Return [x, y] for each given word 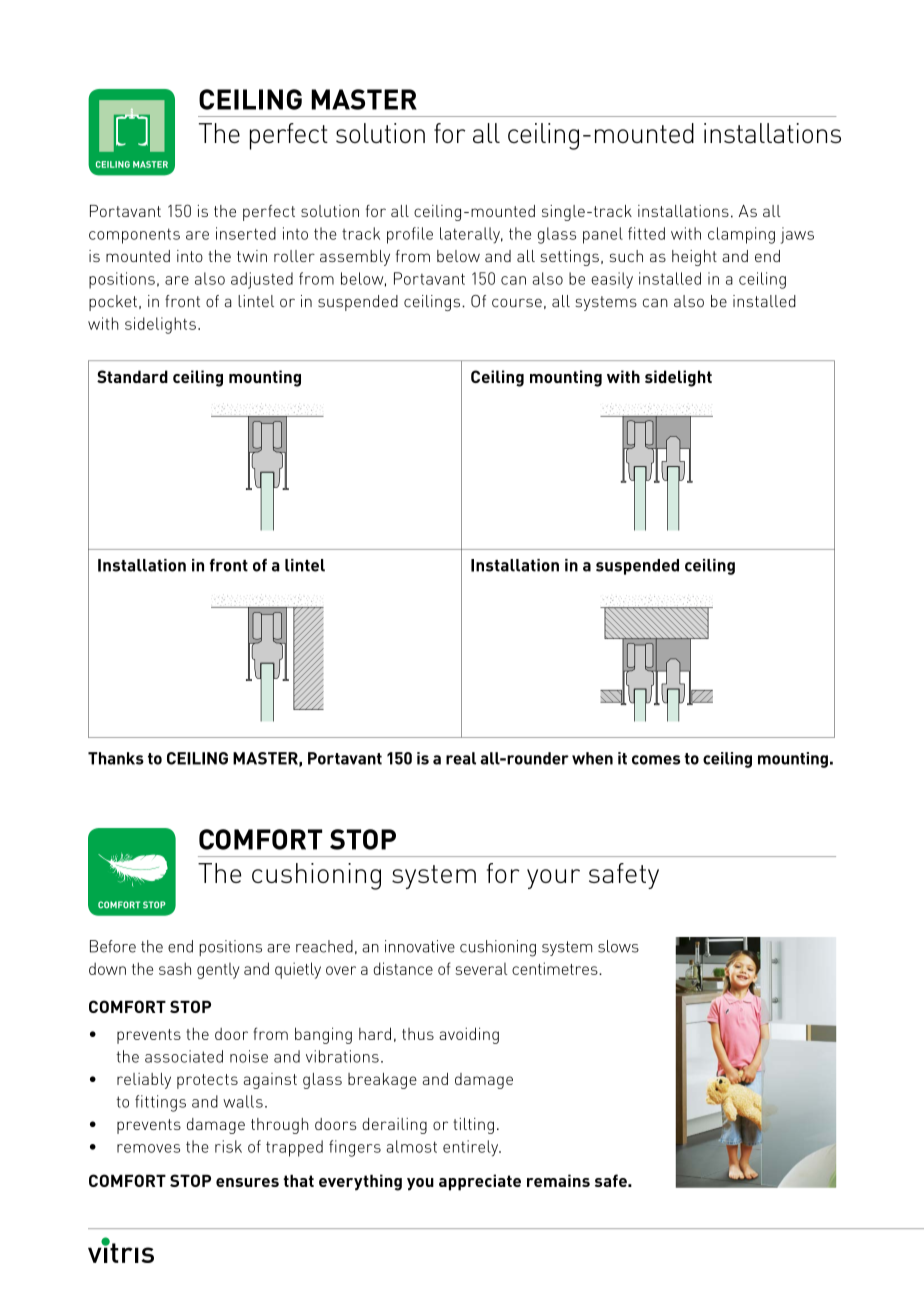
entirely [472, 1148]
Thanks [116, 758]
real [461, 758]
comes [656, 760]
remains [558, 1180]
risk [228, 1146]
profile [410, 235]
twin [252, 256]
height [694, 258]
